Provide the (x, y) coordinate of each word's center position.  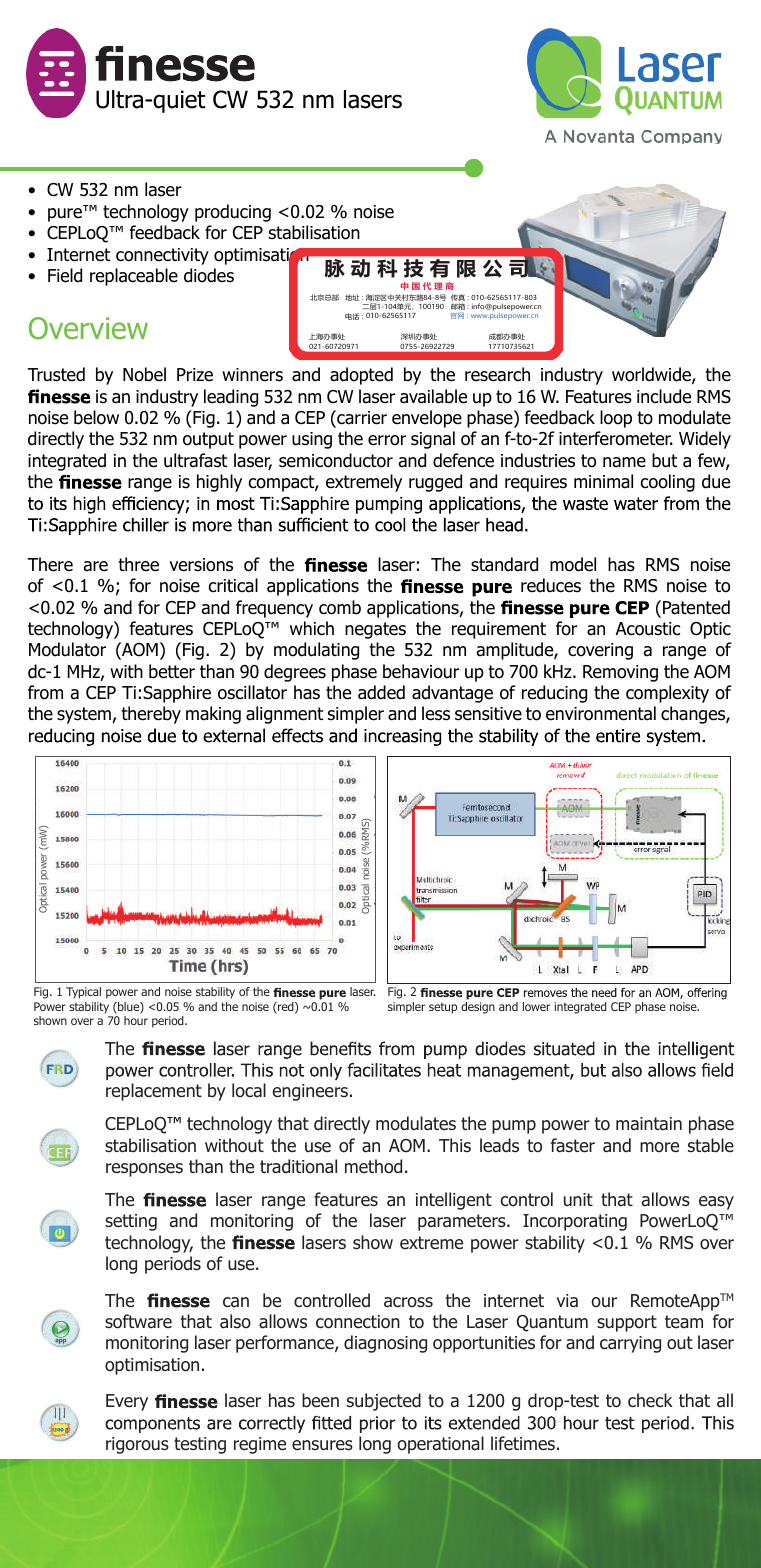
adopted (361, 376)
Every (127, 1402)
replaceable (134, 277)
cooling (667, 483)
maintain (649, 1123)
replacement (154, 1092)
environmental (601, 713)
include (664, 396)
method (373, 1166)
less (436, 713)
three (138, 564)
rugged (435, 483)
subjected (384, 1402)
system (84, 715)
